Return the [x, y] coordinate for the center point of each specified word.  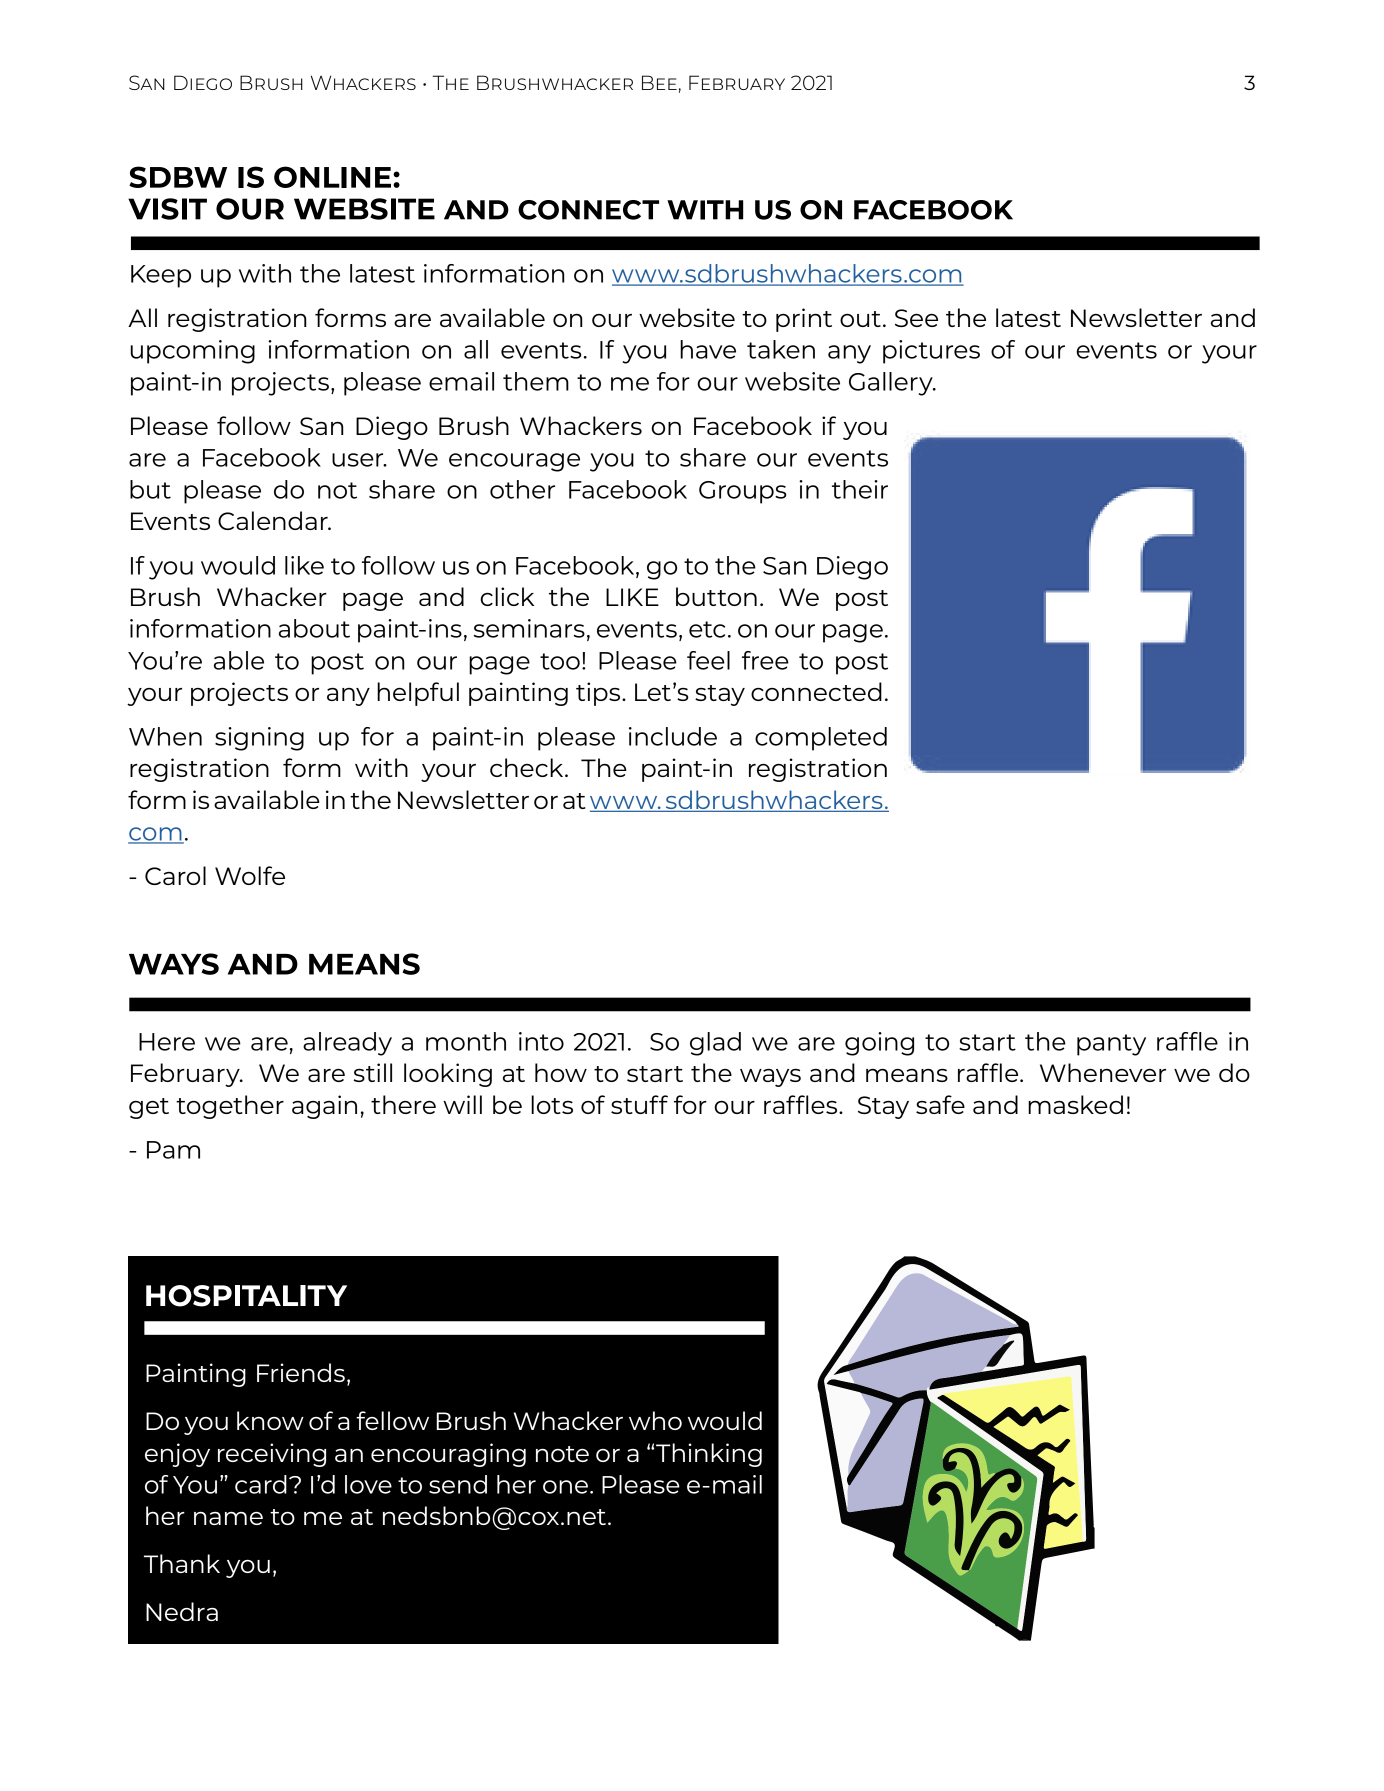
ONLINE [332, 177]
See [916, 318]
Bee [659, 82]
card [261, 1484]
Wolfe [250, 875]
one [567, 1487]
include [673, 736]
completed [821, 739]
